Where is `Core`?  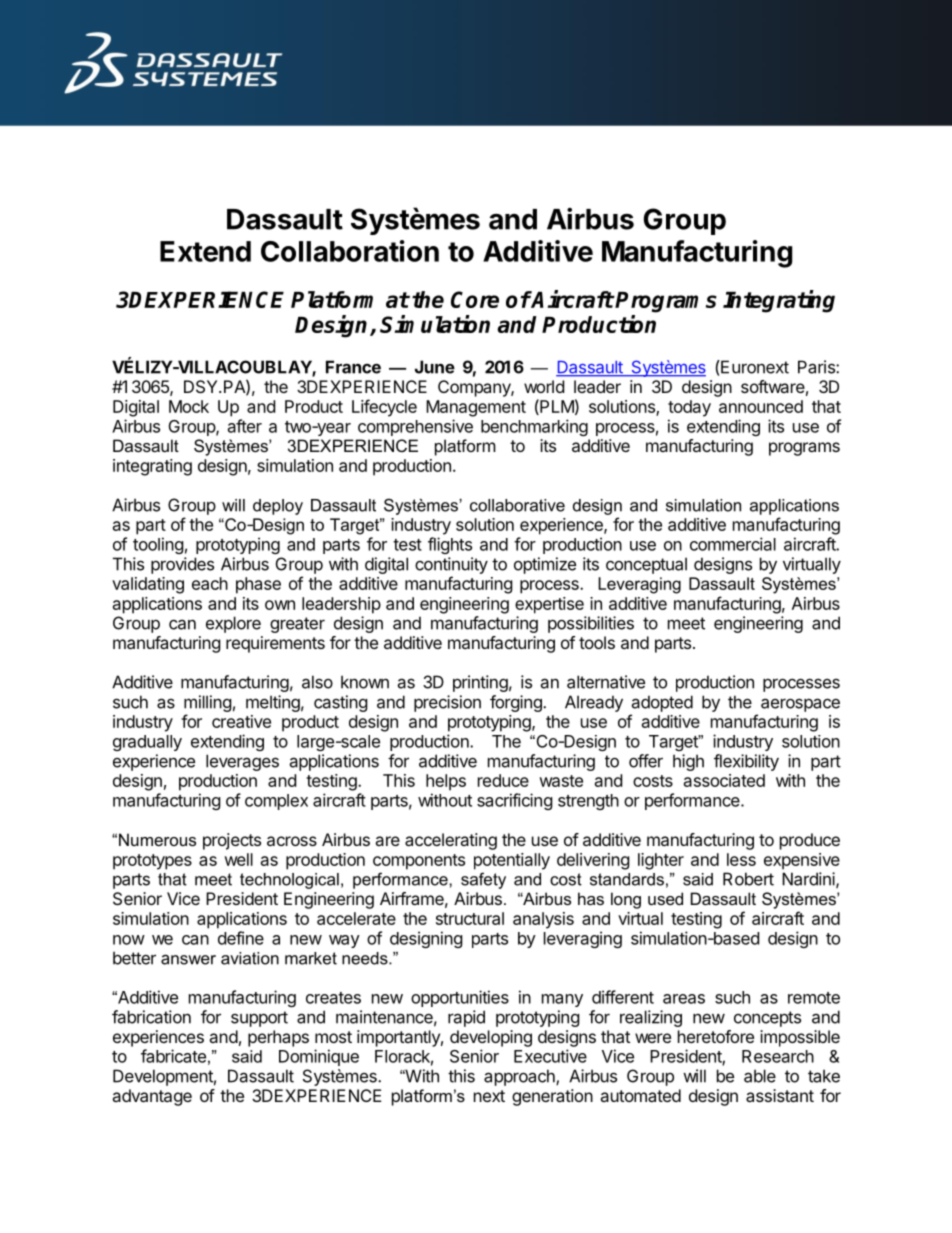 Core is located at coordinates (475, 299).
